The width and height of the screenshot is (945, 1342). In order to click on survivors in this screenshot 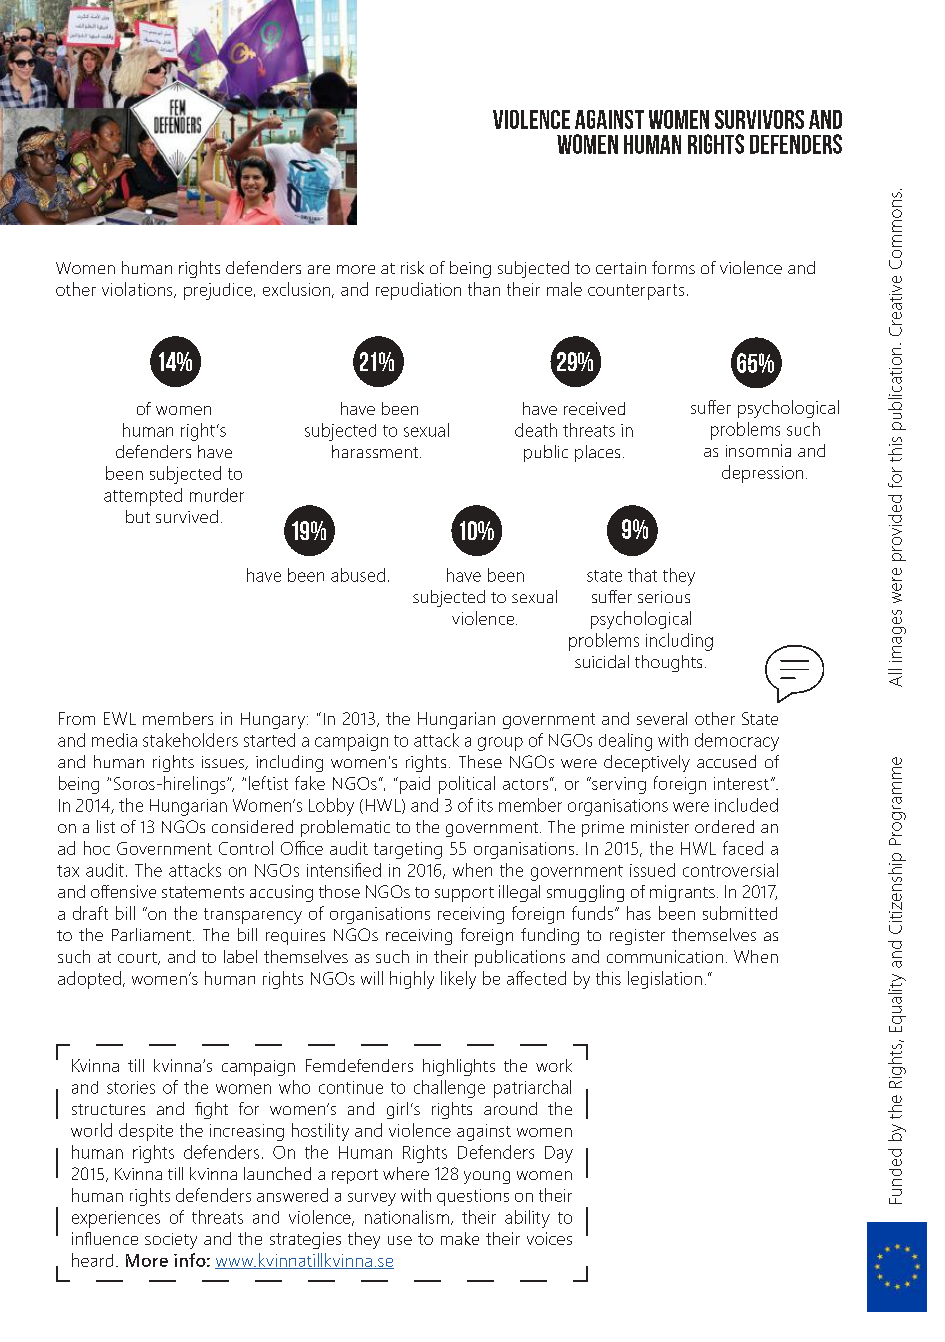, I will do `click(759, 119)`.
